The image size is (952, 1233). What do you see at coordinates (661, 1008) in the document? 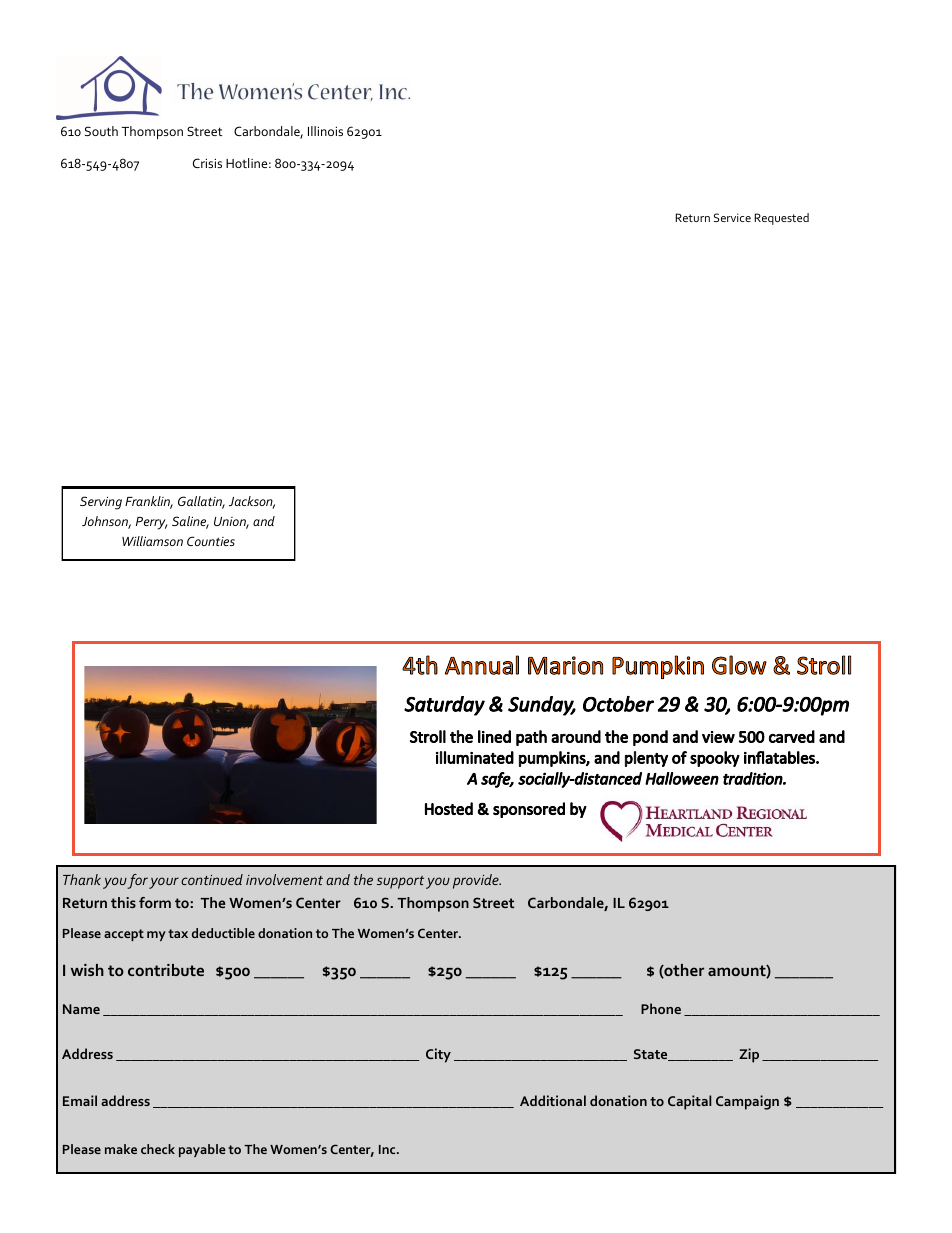
I see `Phone` at bounding box center [661, 1008].
